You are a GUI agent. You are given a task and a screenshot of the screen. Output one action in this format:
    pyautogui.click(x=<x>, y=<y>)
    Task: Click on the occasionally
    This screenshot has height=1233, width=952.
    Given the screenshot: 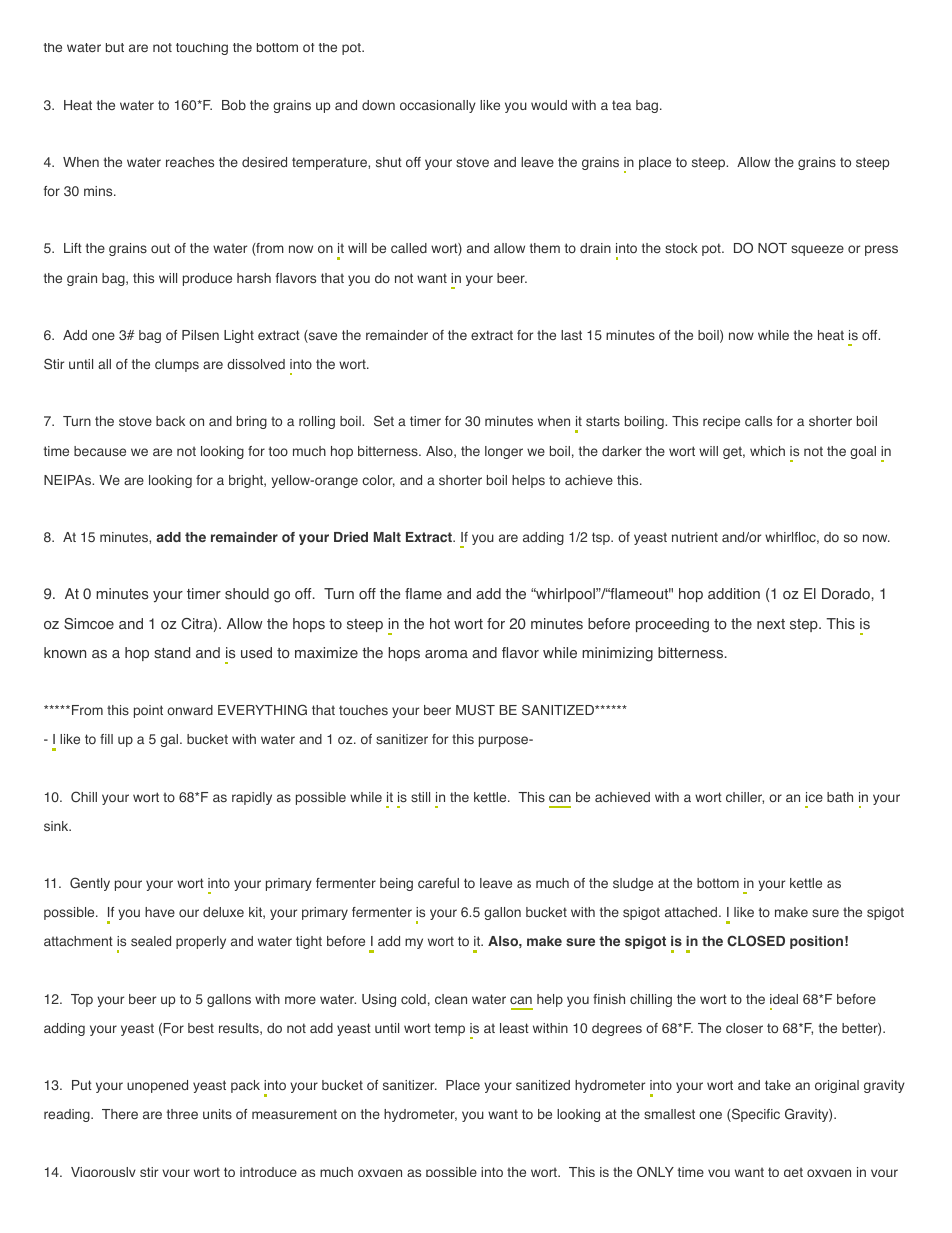 What is the action you would take?
    pyautogui.click(x=438, y=106)
